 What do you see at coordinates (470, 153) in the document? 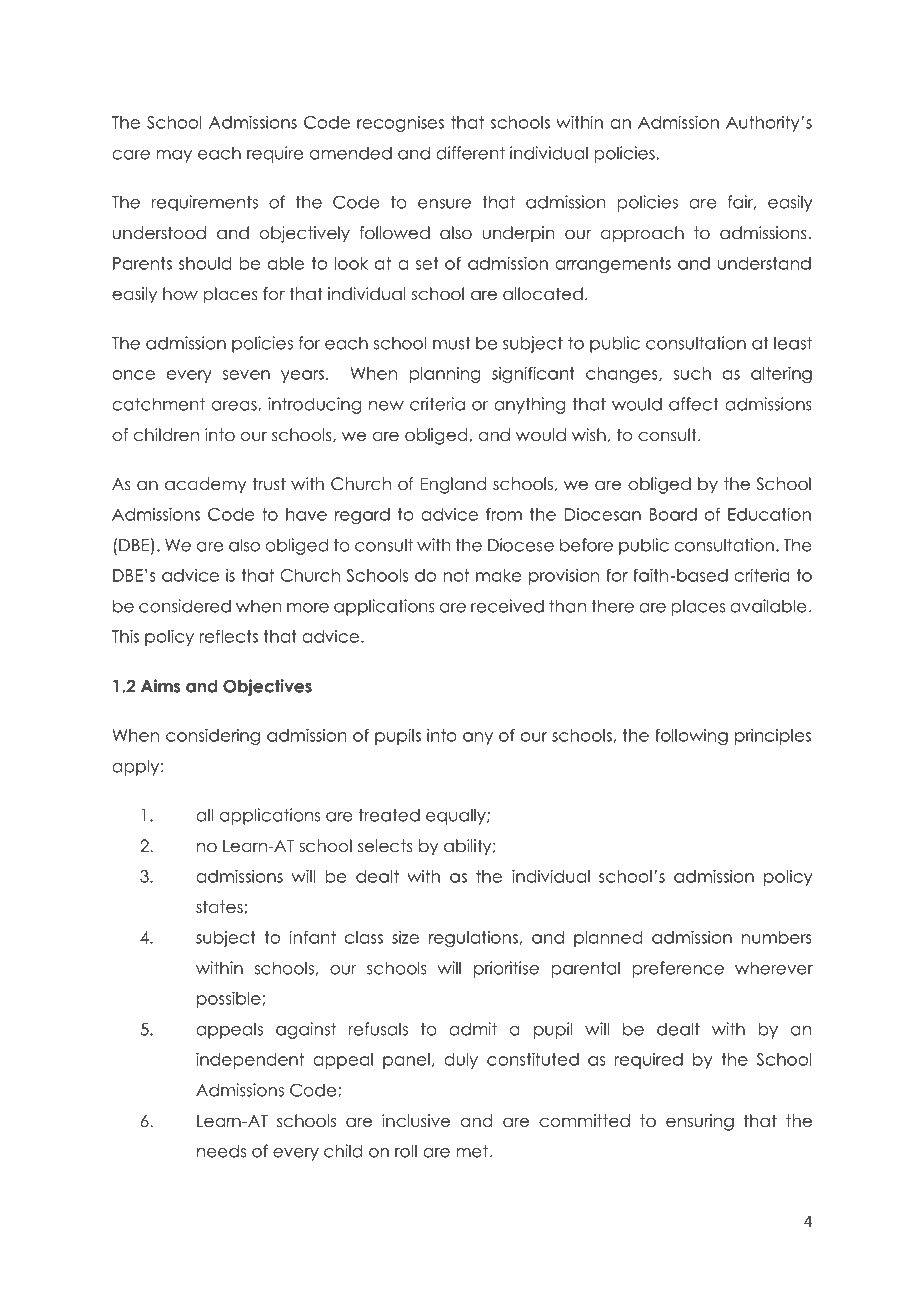
I see `different` at bounding box center [470, 153].
